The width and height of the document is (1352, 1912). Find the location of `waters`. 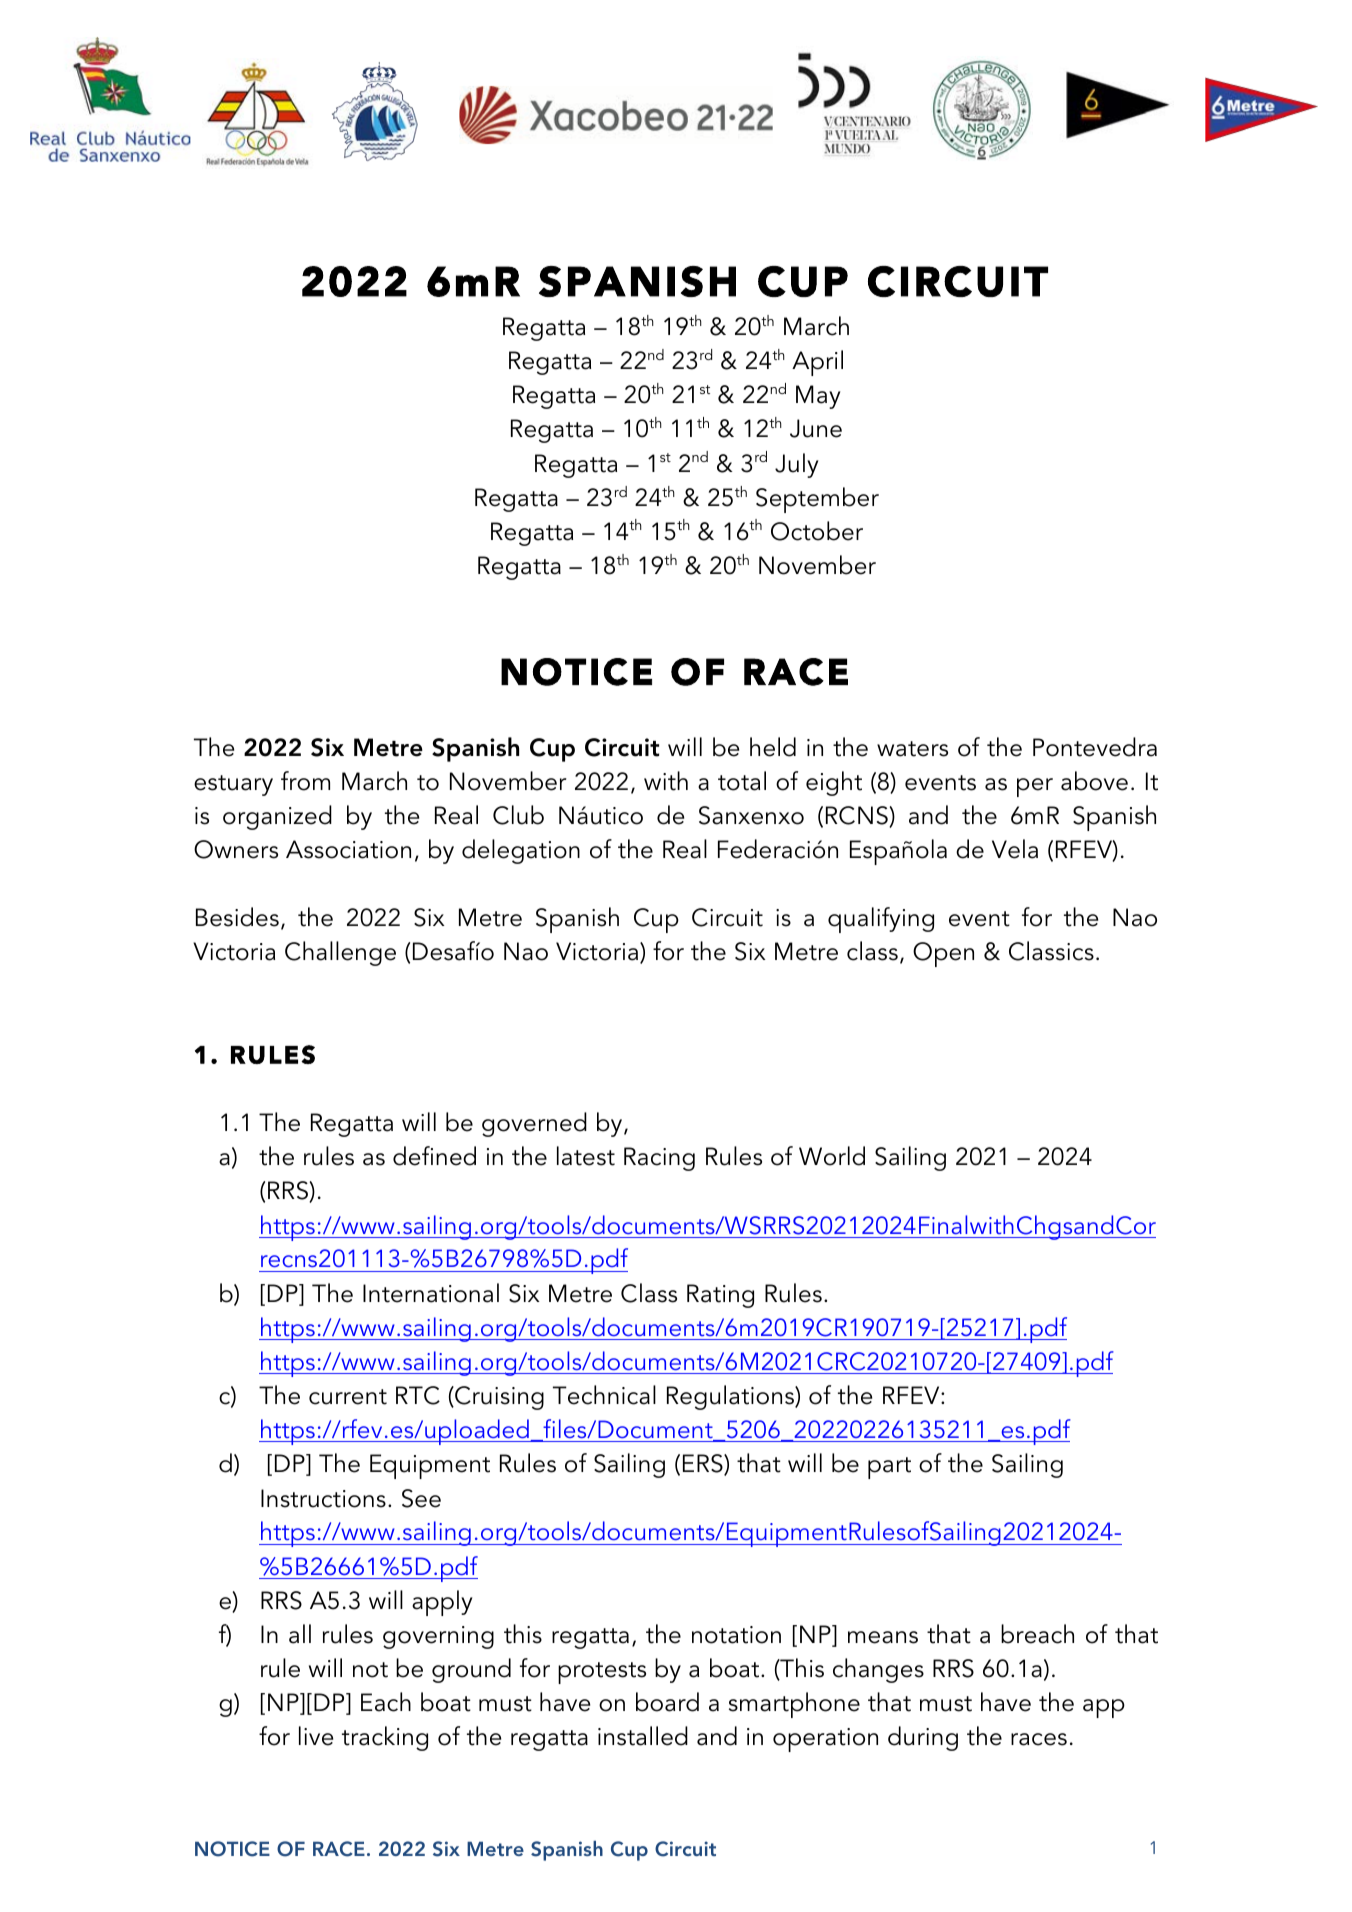

waters is located at coordinates (912, 749).
